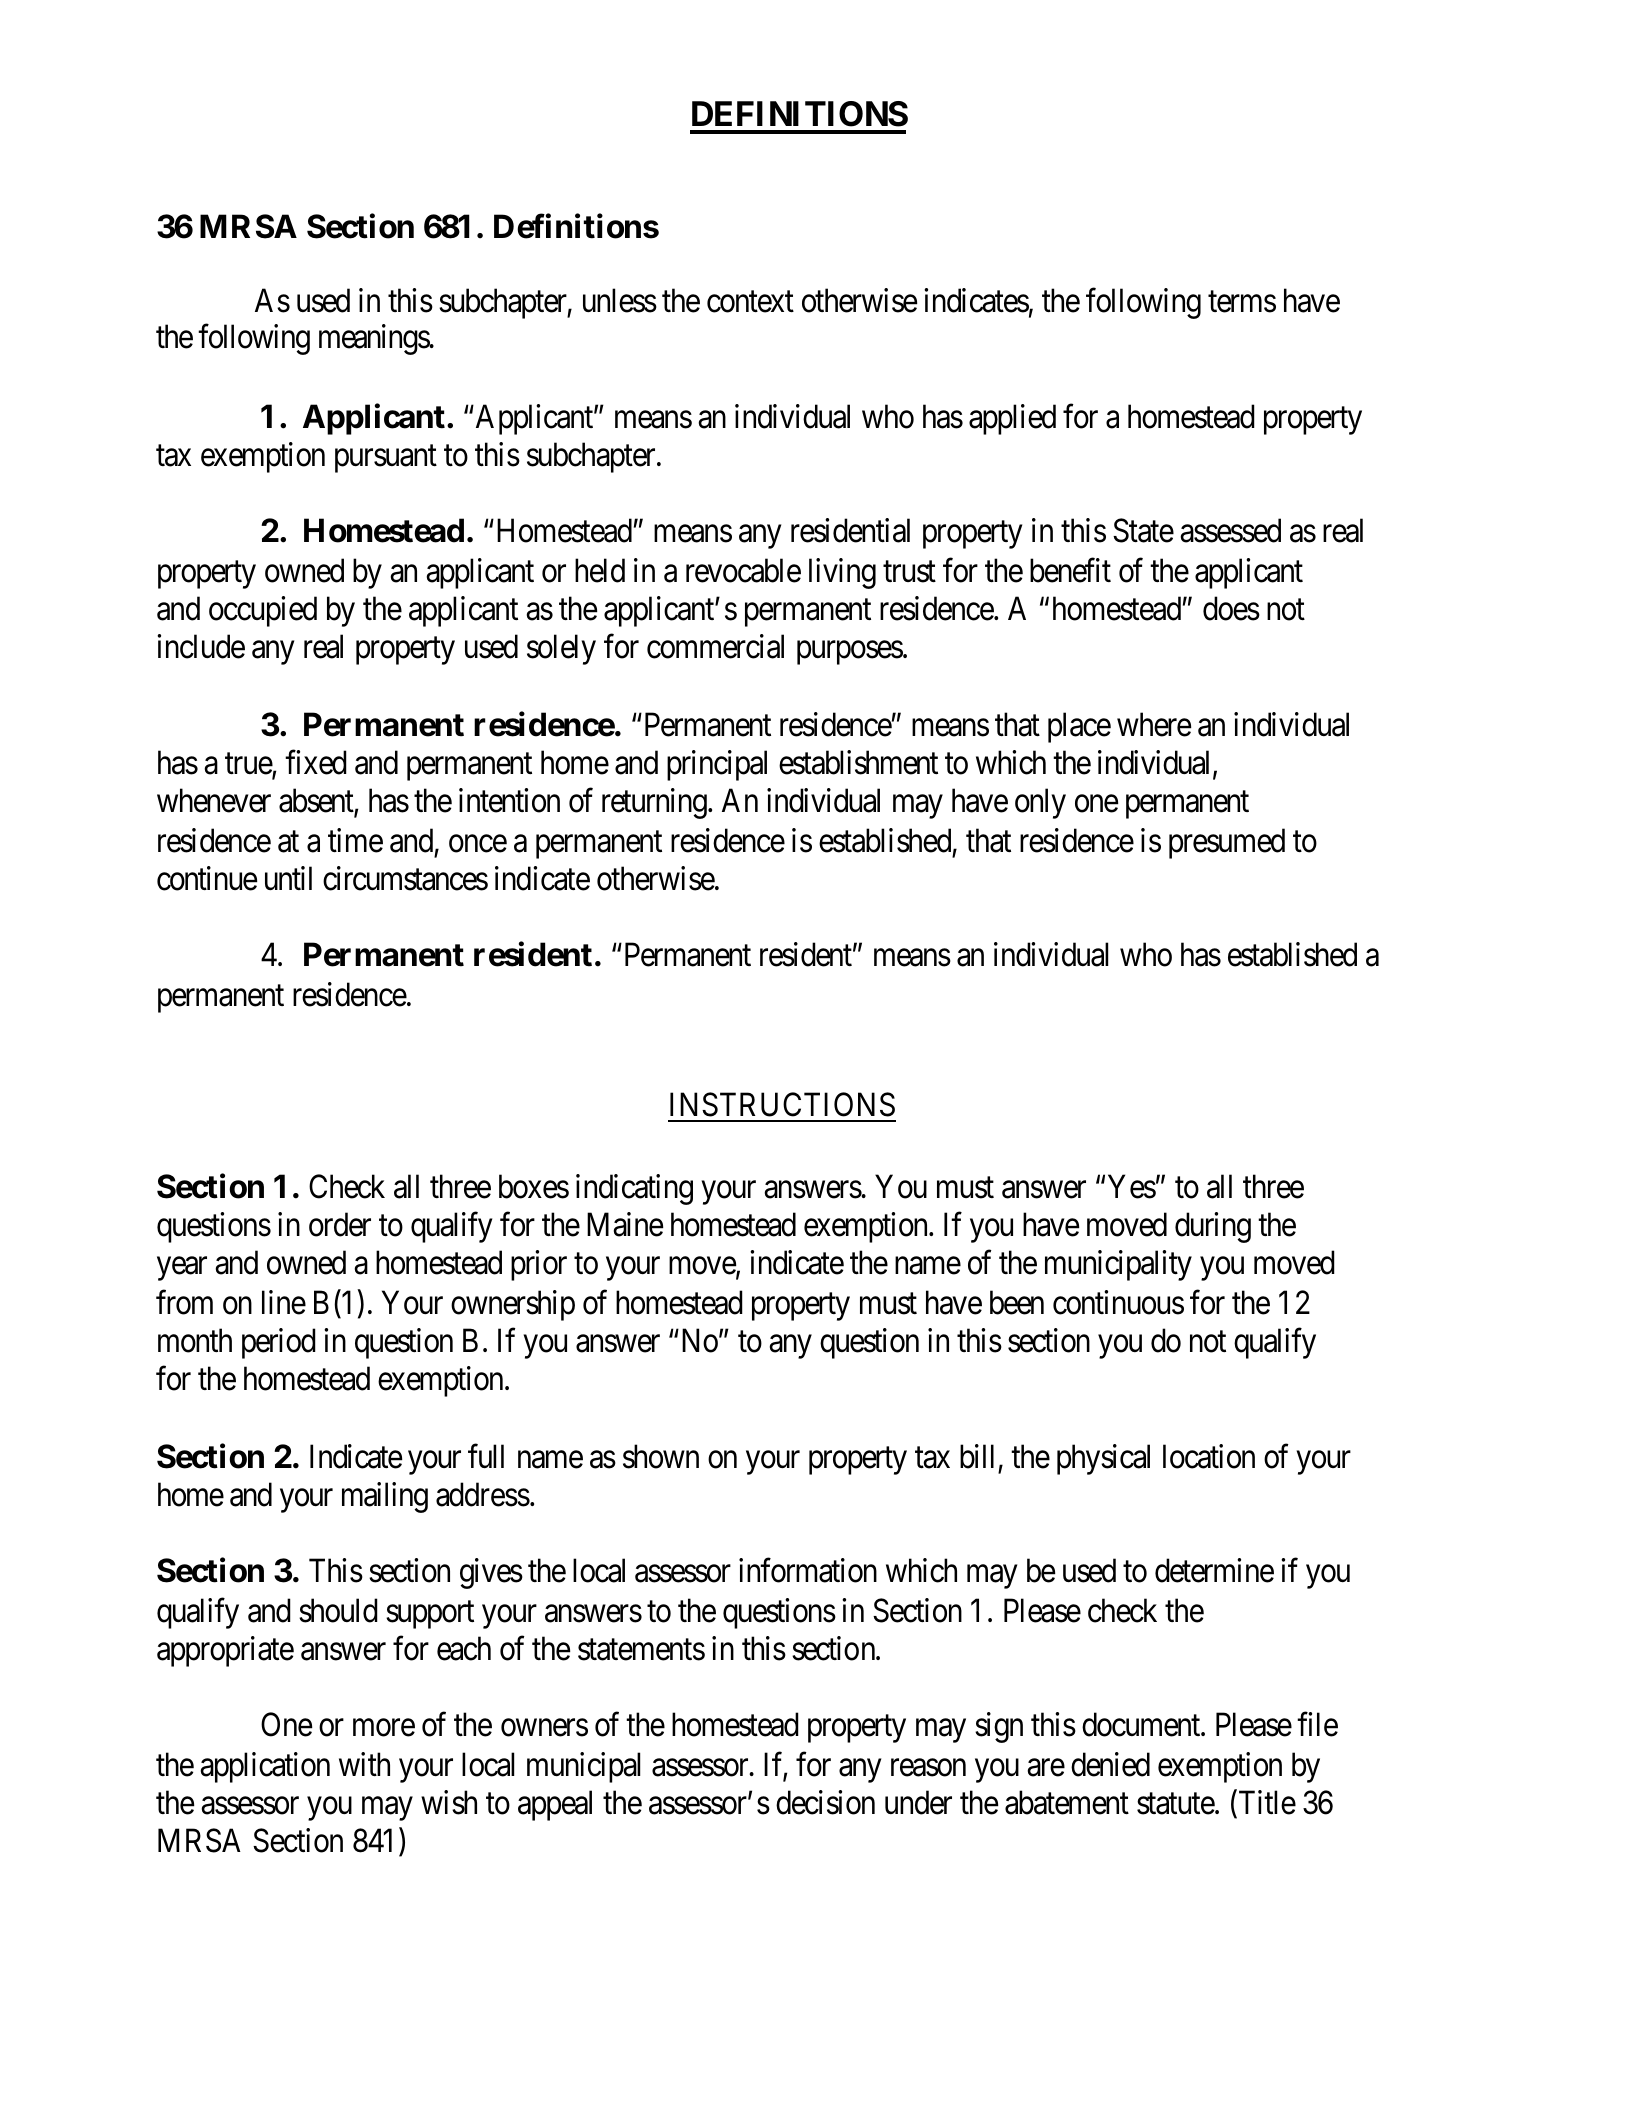  I want to click on decision, so click(825, 1802).
